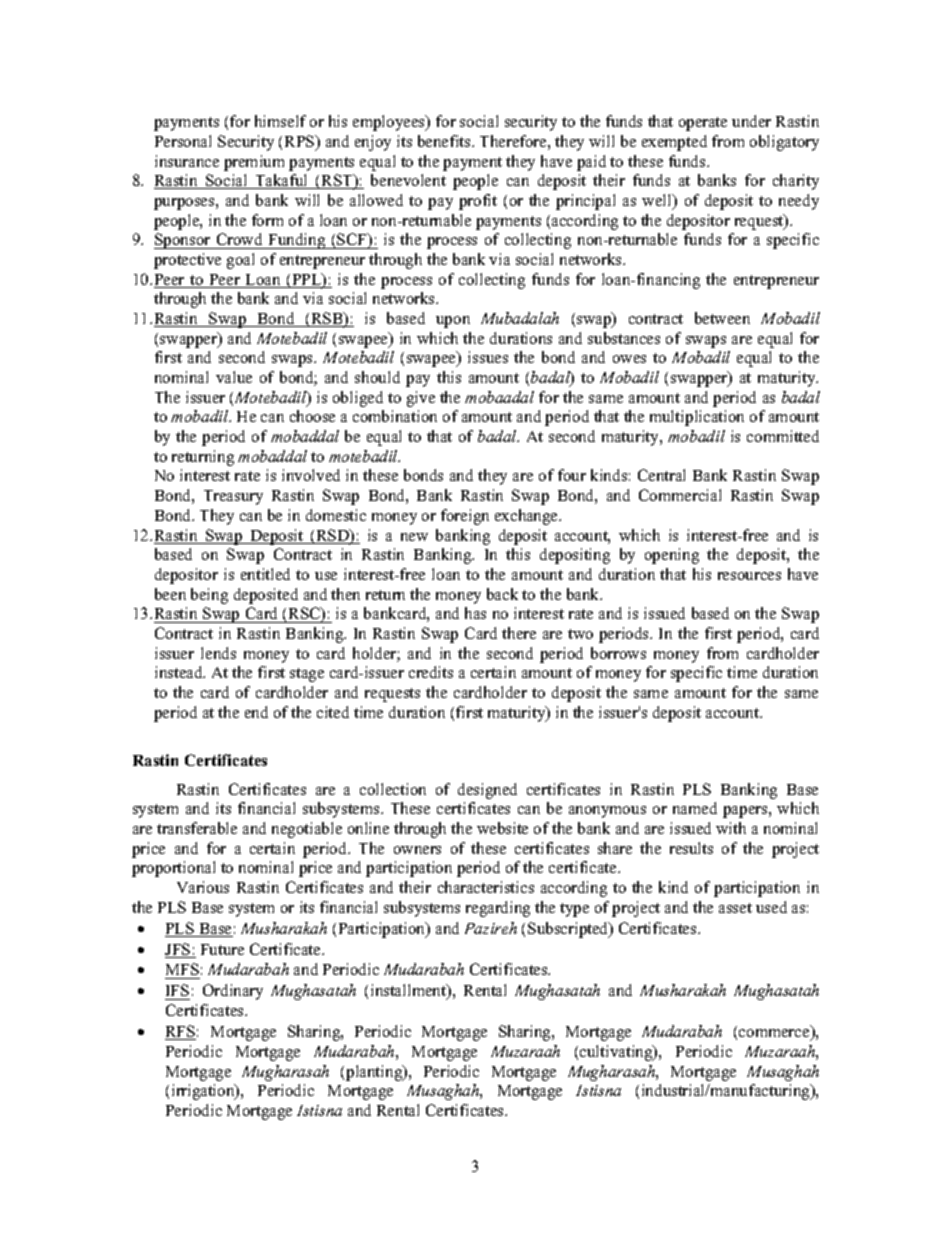 This document has height=1233, width=952. I want to click on back, so click(502, 594).
